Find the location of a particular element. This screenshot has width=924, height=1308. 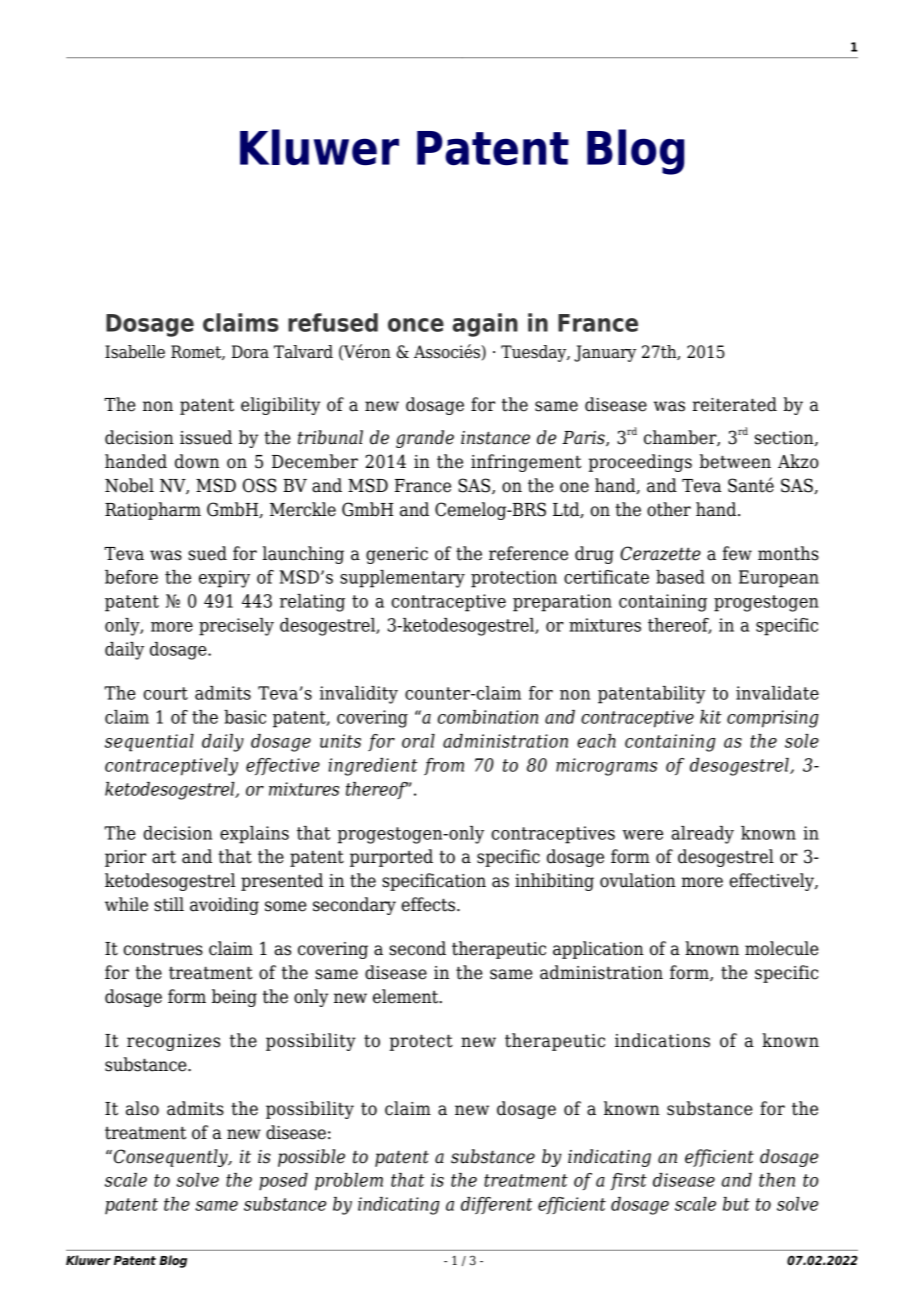

avoiding is located at coordinates (224, 906).
